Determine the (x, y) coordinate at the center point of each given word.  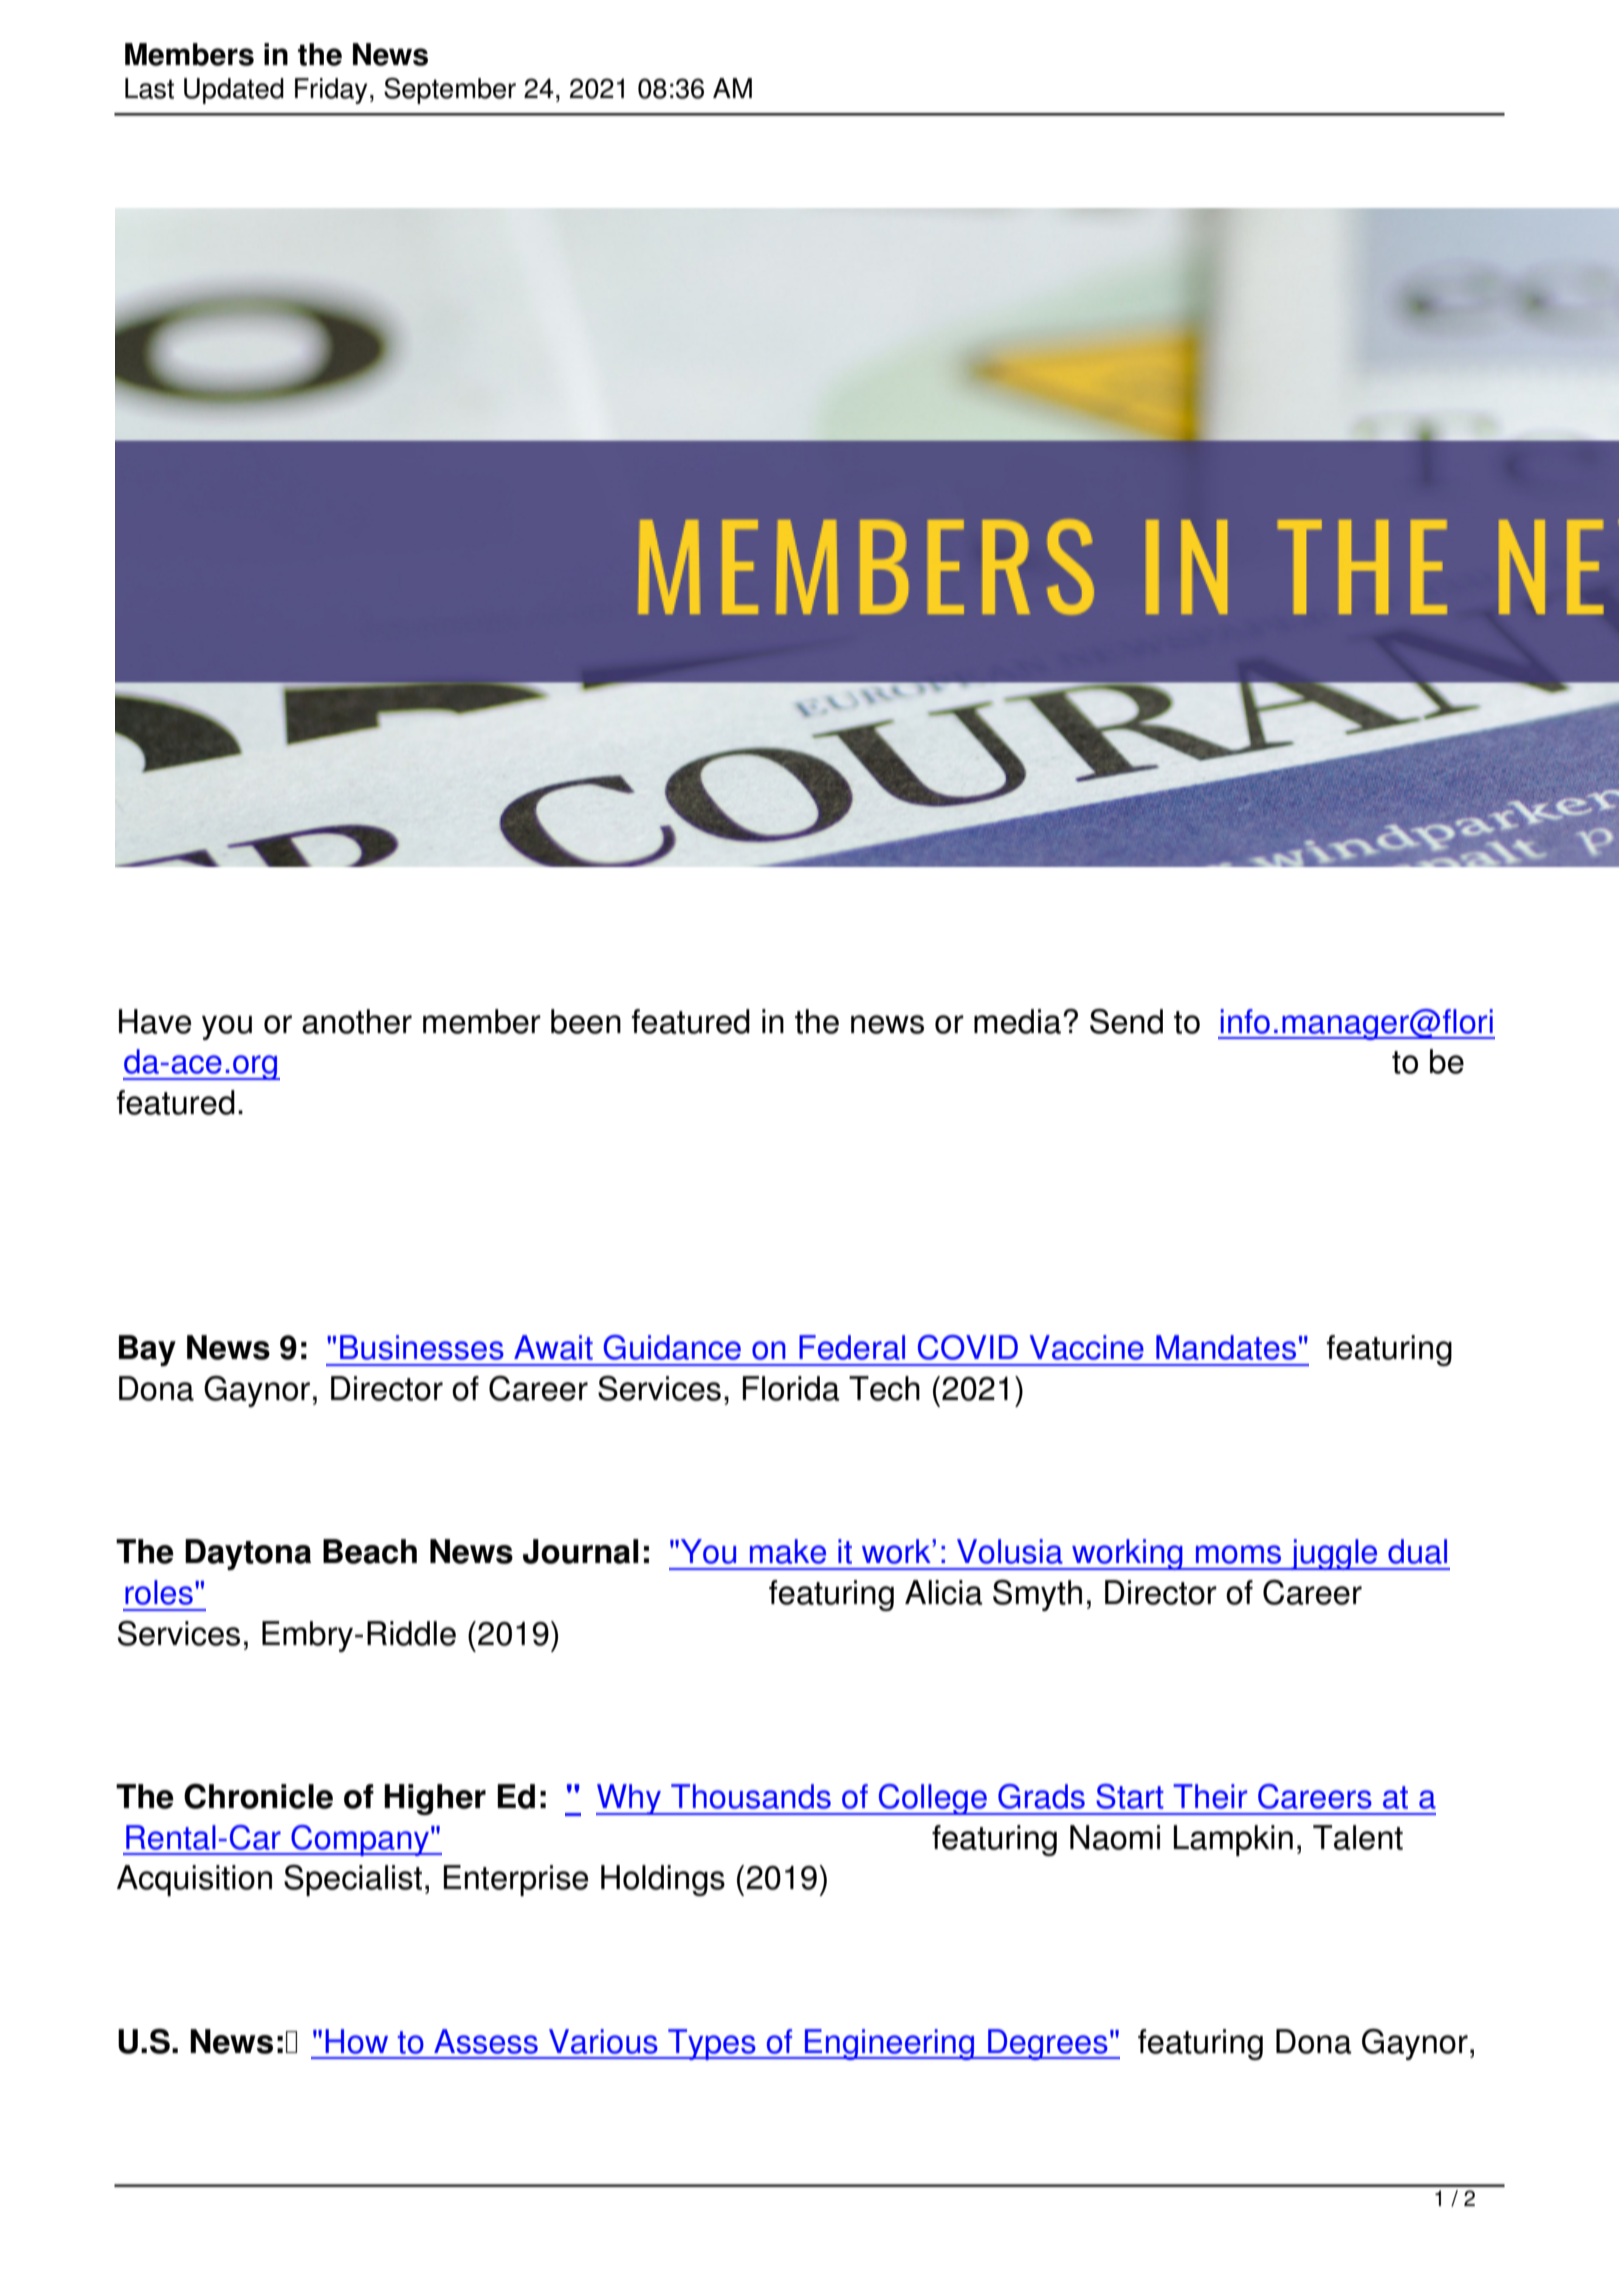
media (1017, 1021)
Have (155, 1021)
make (788, 1551)
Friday (331, 91)
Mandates (1226, 1347)
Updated (234, 91)
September (450, 91)
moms (1238, 1554)
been (586, 1021)
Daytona (248, 1554)
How (356, 2041)
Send (1126, 1021)
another (357, 1021)
